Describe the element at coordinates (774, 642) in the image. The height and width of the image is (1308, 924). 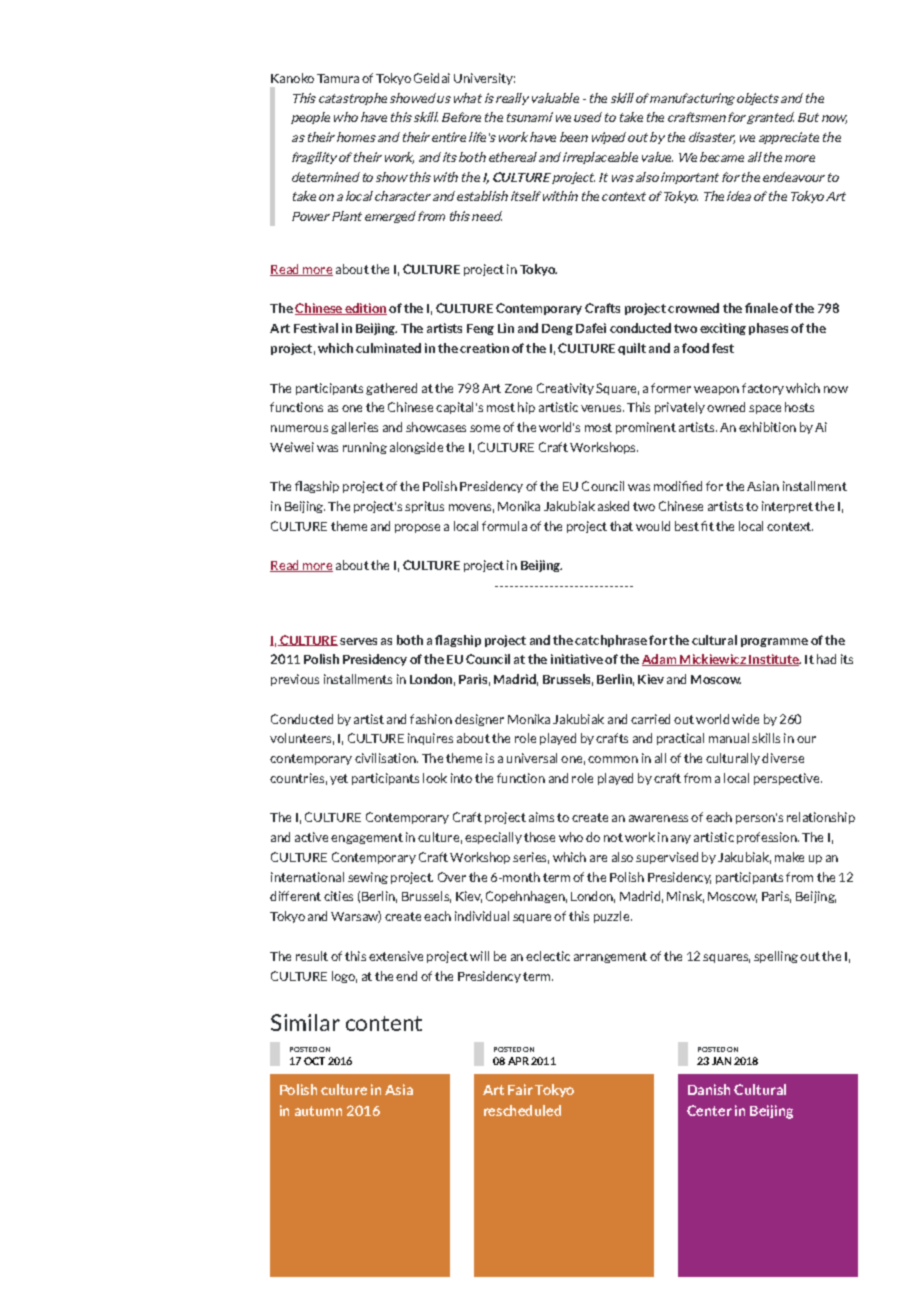
I see `programme` at that location.
